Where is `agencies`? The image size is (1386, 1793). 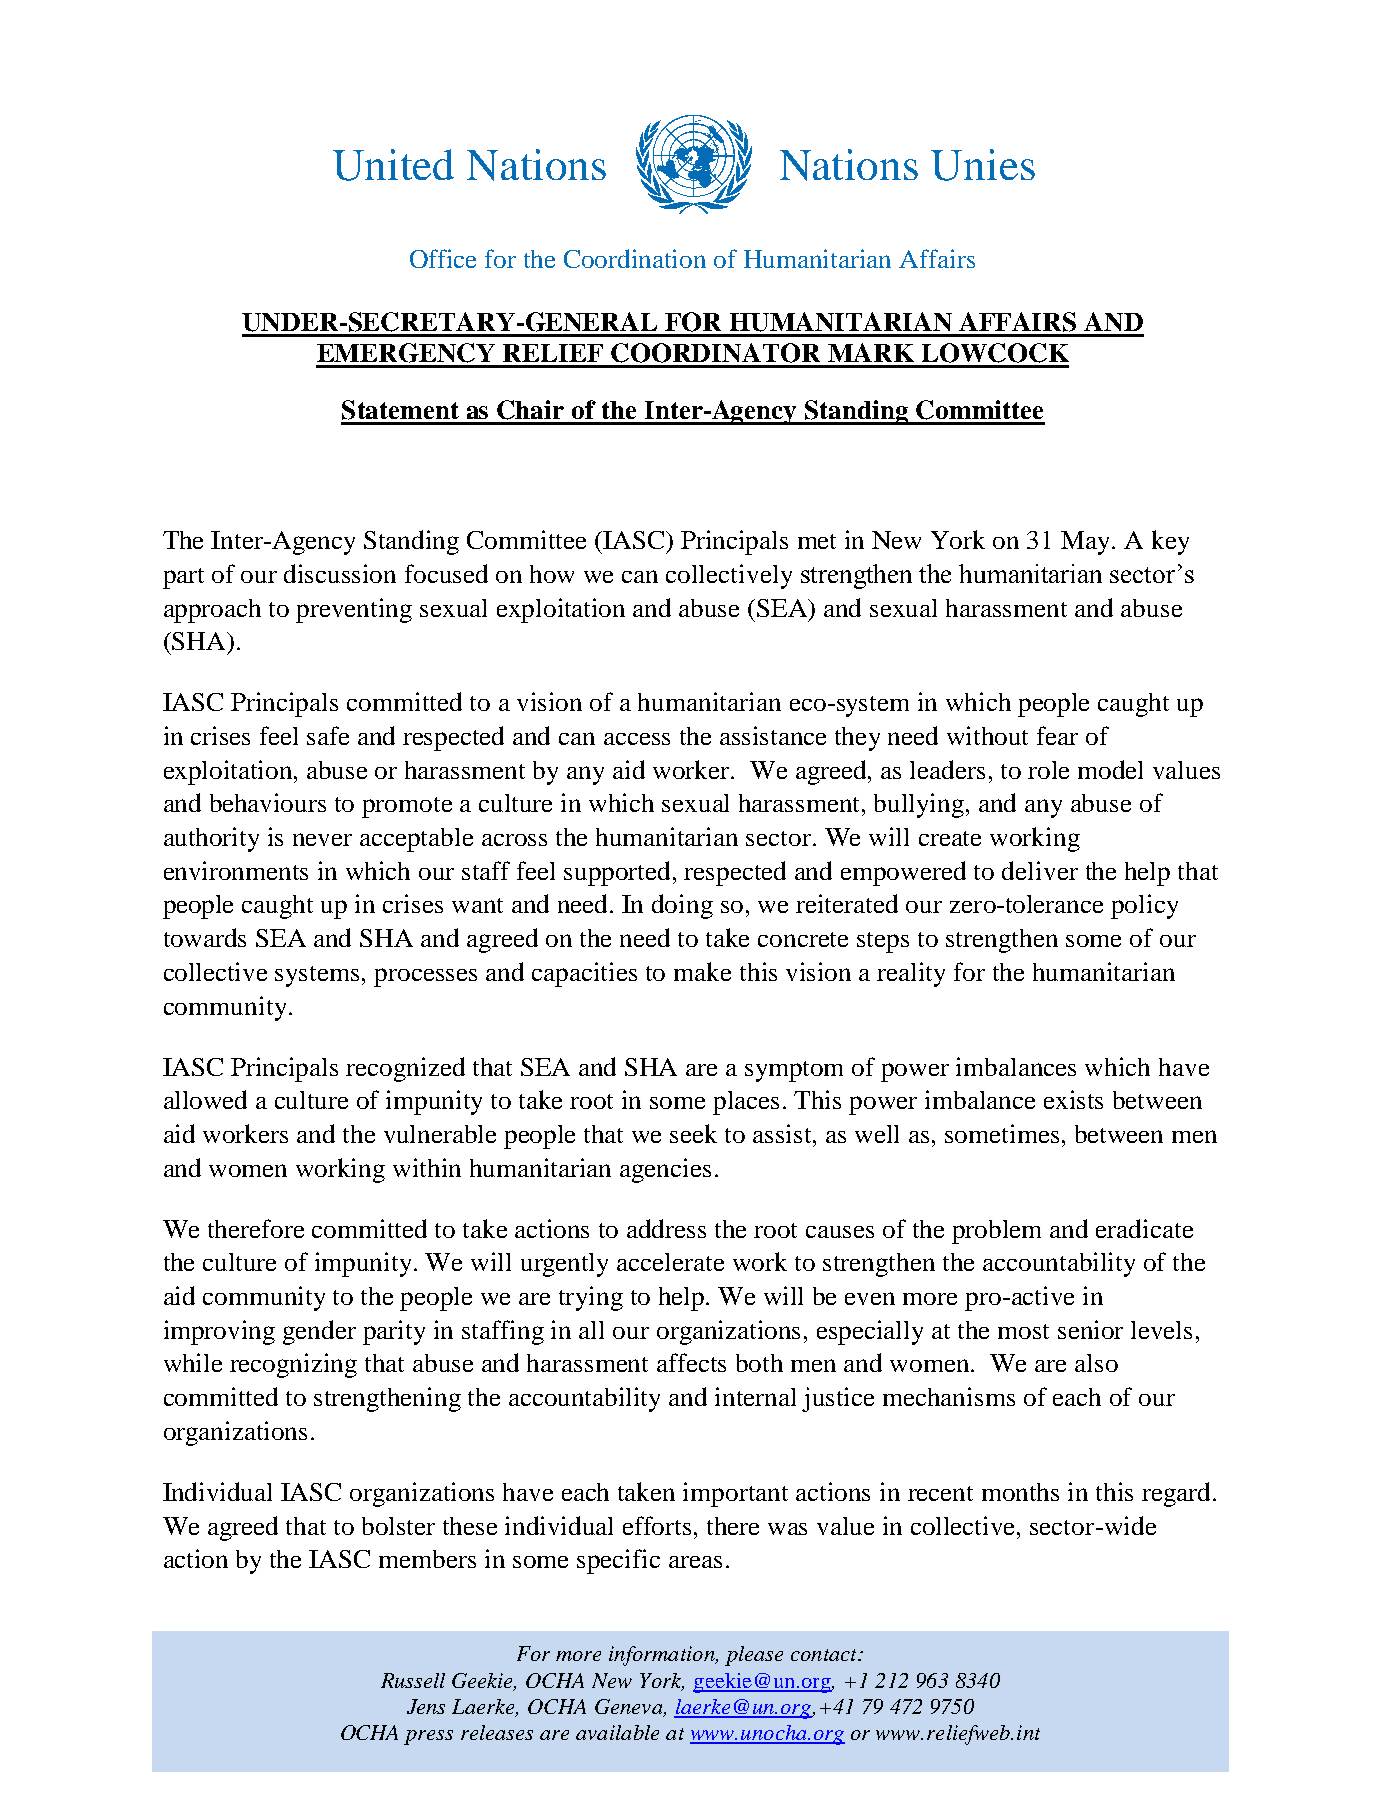
agencies is located at coordinates (665, 1170).
